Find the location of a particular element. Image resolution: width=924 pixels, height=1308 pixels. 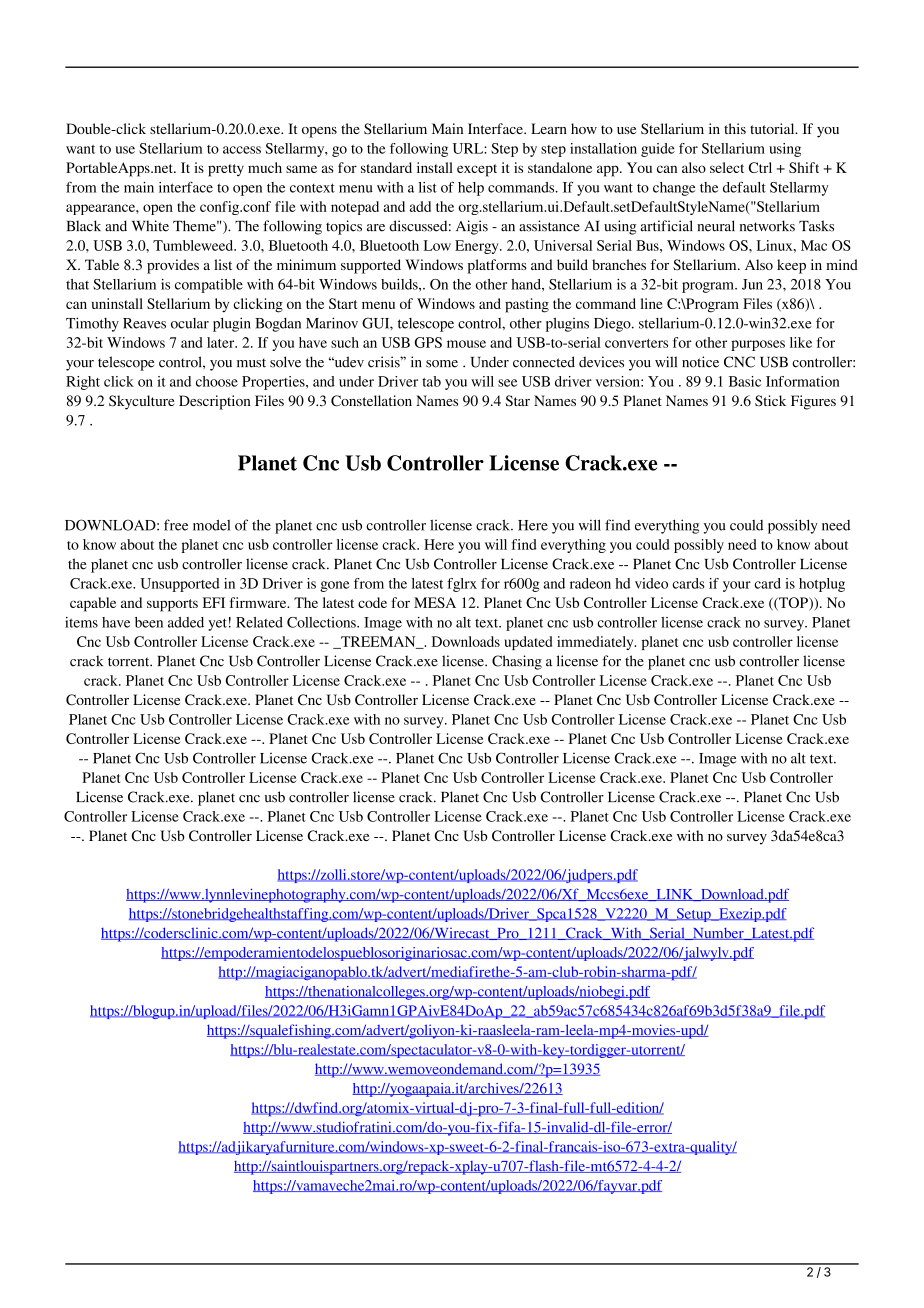

pasting is located at coordinates (527, 305).
